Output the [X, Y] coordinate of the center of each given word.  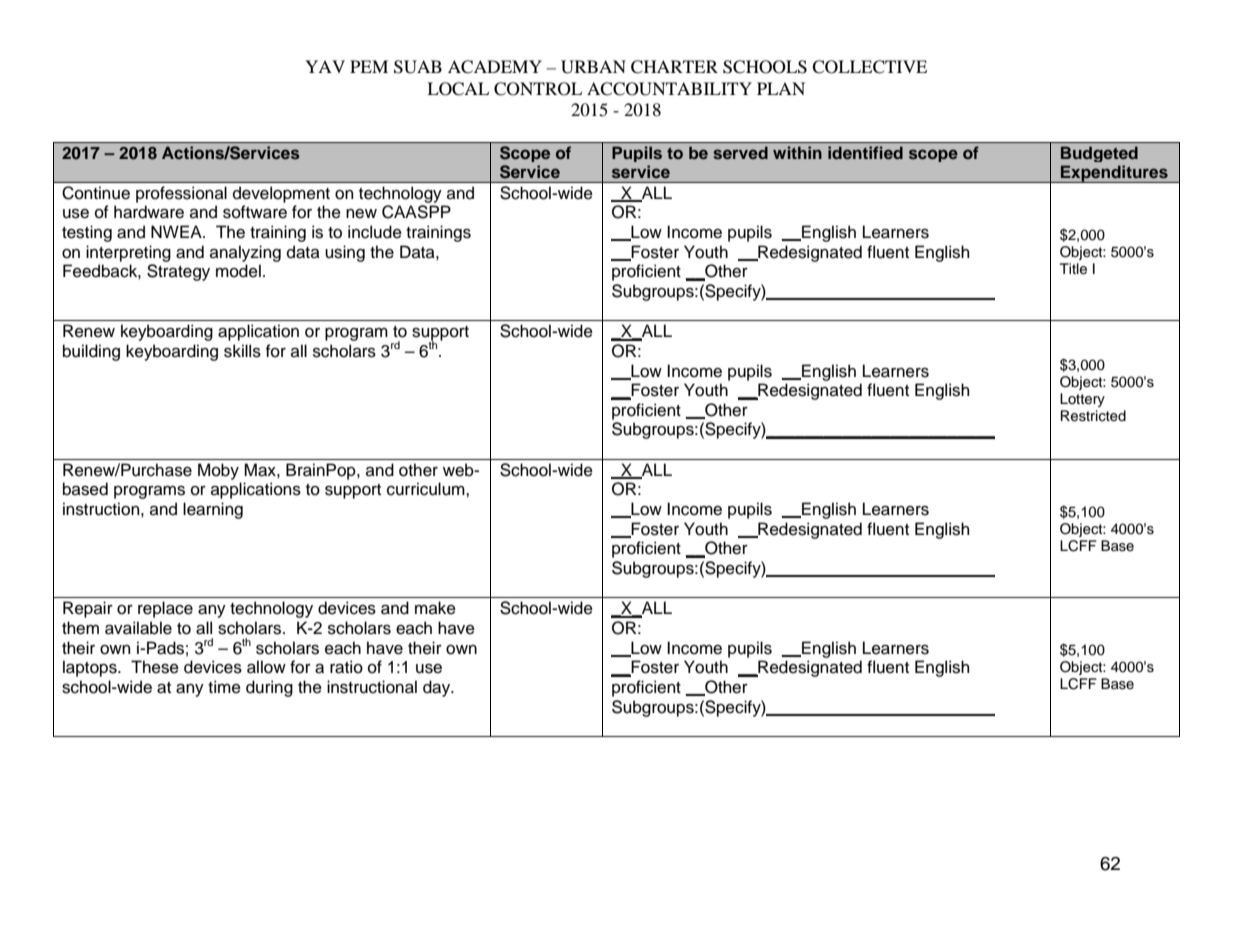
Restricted [1093, 416]
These [155, 667]
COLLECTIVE [869, 67]
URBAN [593, 67]
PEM [369, 66]
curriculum [427, 489]
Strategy [178, 272]
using [345, 253]
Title [1073, 269]
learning [213, 510]
